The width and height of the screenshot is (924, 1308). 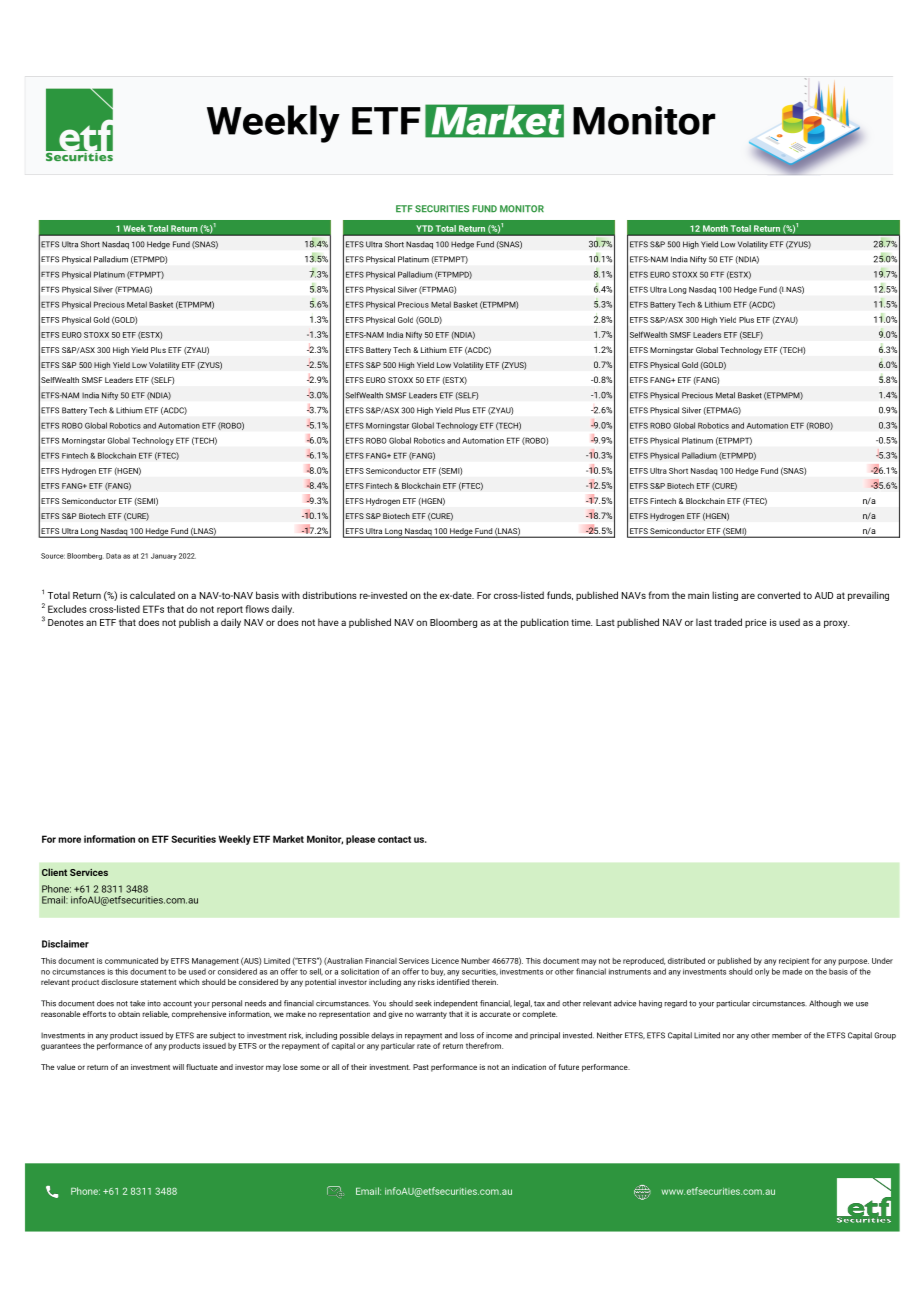 I want to click on distributions, so click(x=329, y=595).
